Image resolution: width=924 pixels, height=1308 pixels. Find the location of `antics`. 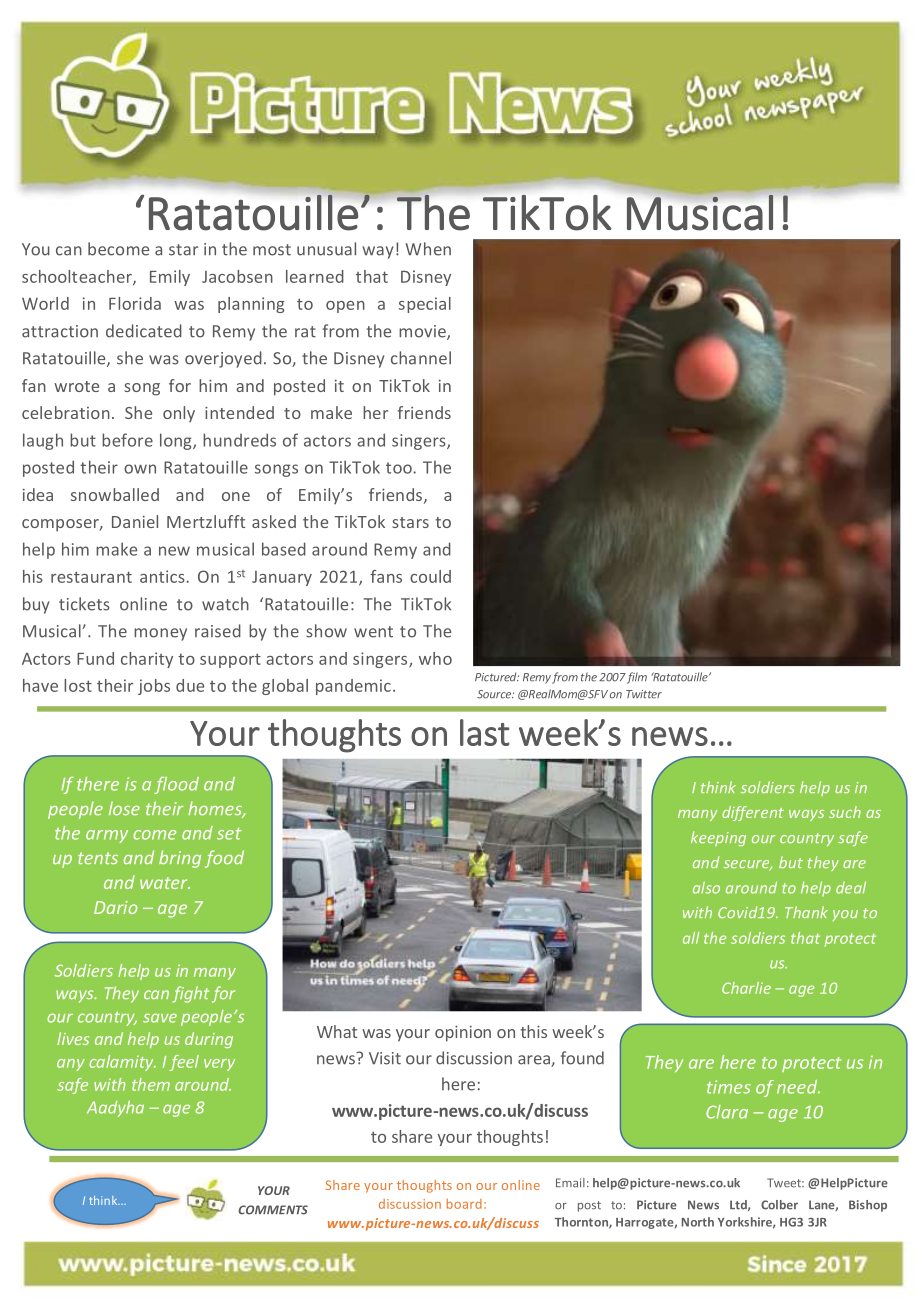

antics is located at coordinates (163, 576).
